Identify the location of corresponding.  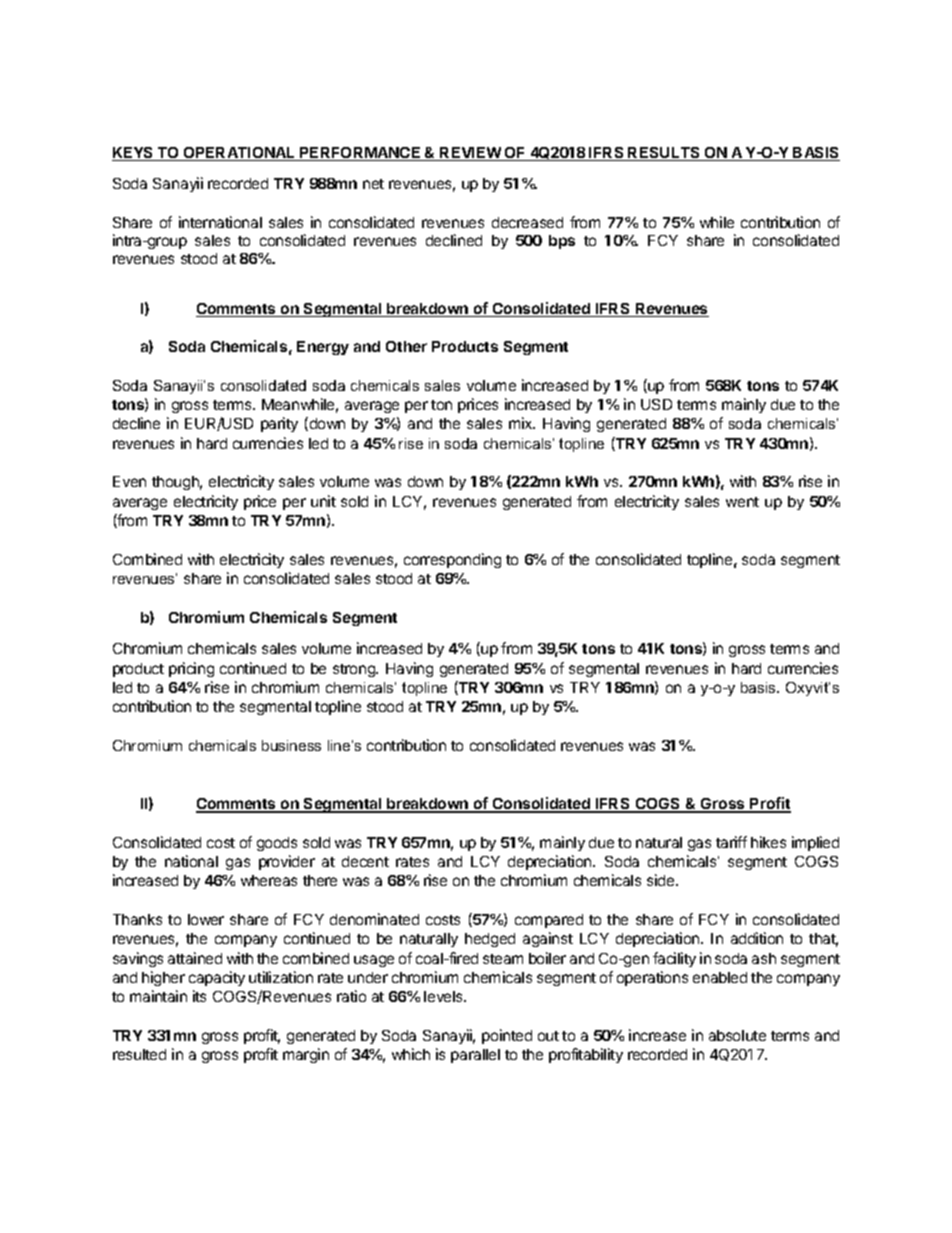
(452, 560).
